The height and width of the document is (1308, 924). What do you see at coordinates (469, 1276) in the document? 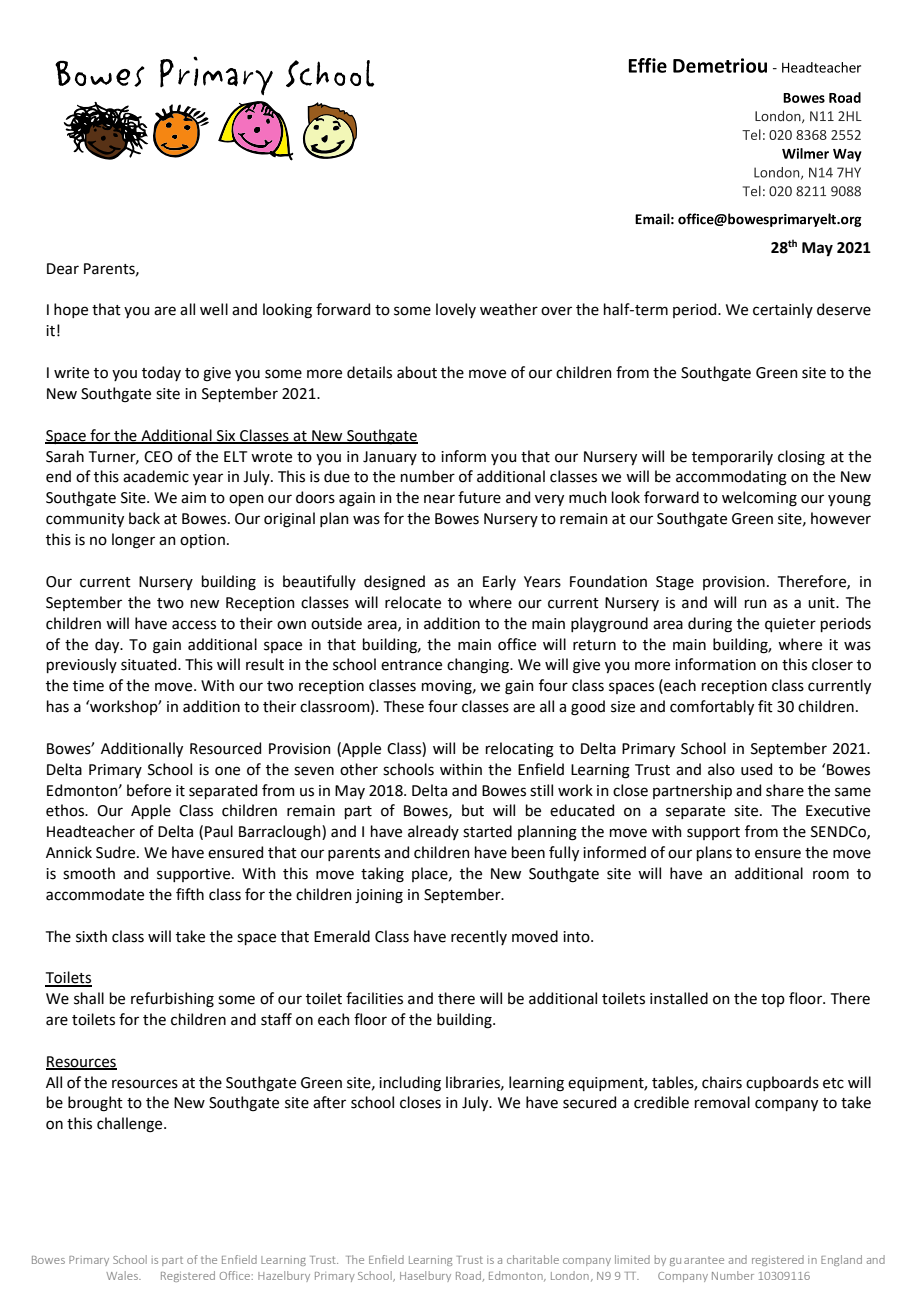
I see `Road` at bounding box center [469, 1276].
